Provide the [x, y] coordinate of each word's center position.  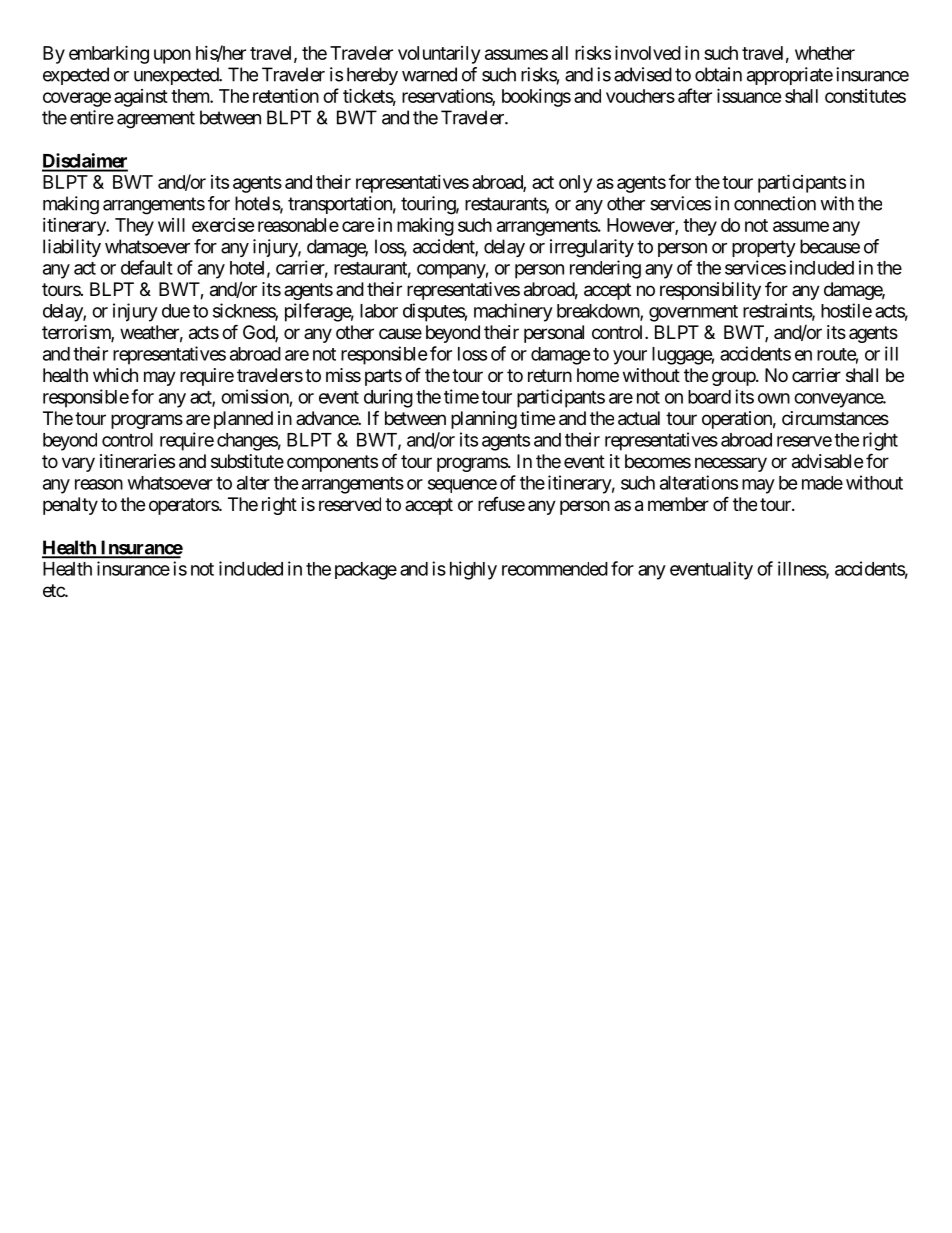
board [709, 397]
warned [429, 74]
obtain [718, 74]
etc [54, 590]
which [115, 375]
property [764, 248]
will [171, 225]
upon [172, 56]
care [358, 226]
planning [484, 420]
